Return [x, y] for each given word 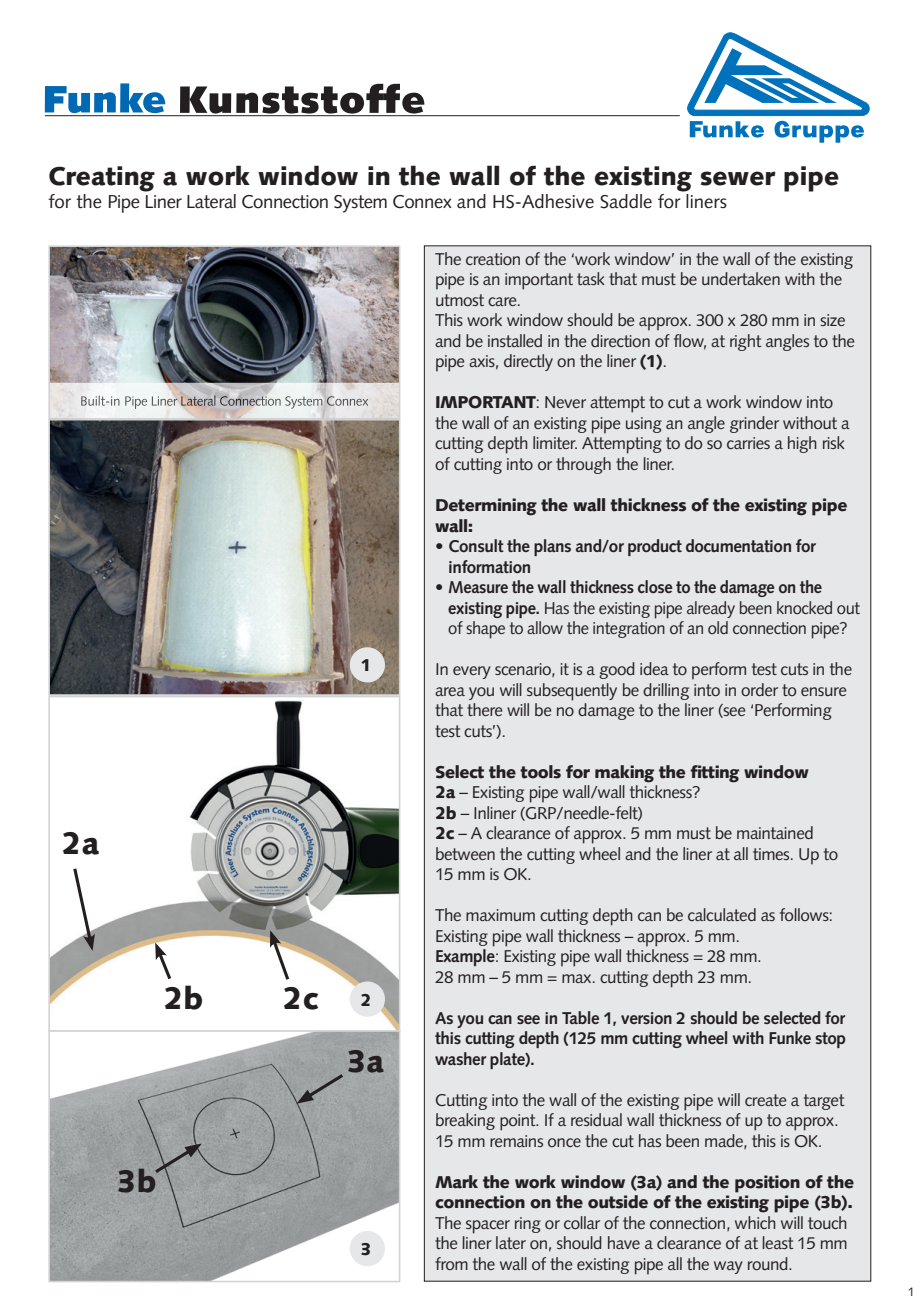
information [489, 566]
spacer [488, 1227]
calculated [722, 914]
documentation [738, 545]
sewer [738, 178]
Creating [102, 179]
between [465, 853]
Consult [476, 545]
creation [493, 259]
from [451, 1263]
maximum [500, 915]
